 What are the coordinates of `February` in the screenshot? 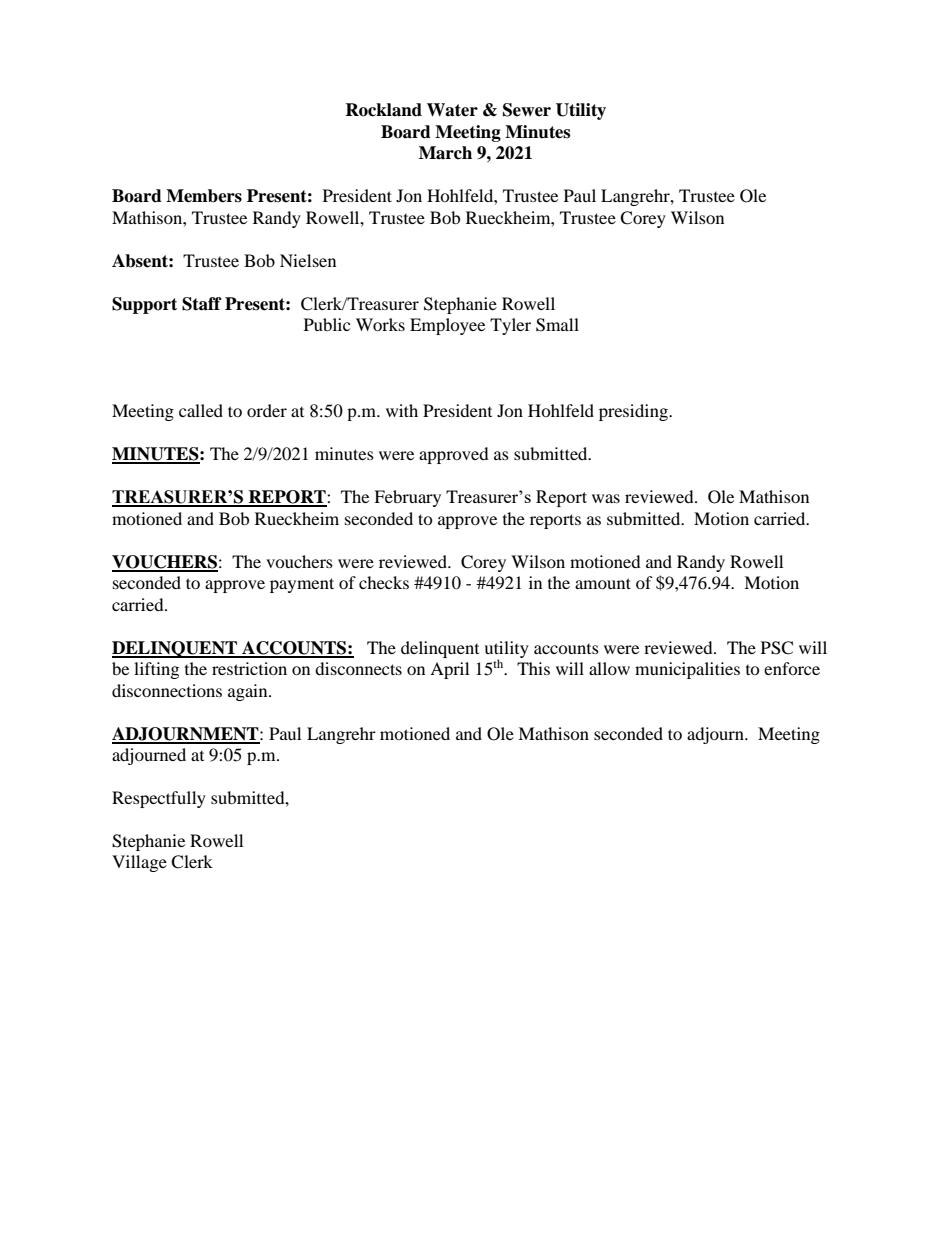 It's located at (407, 498).
